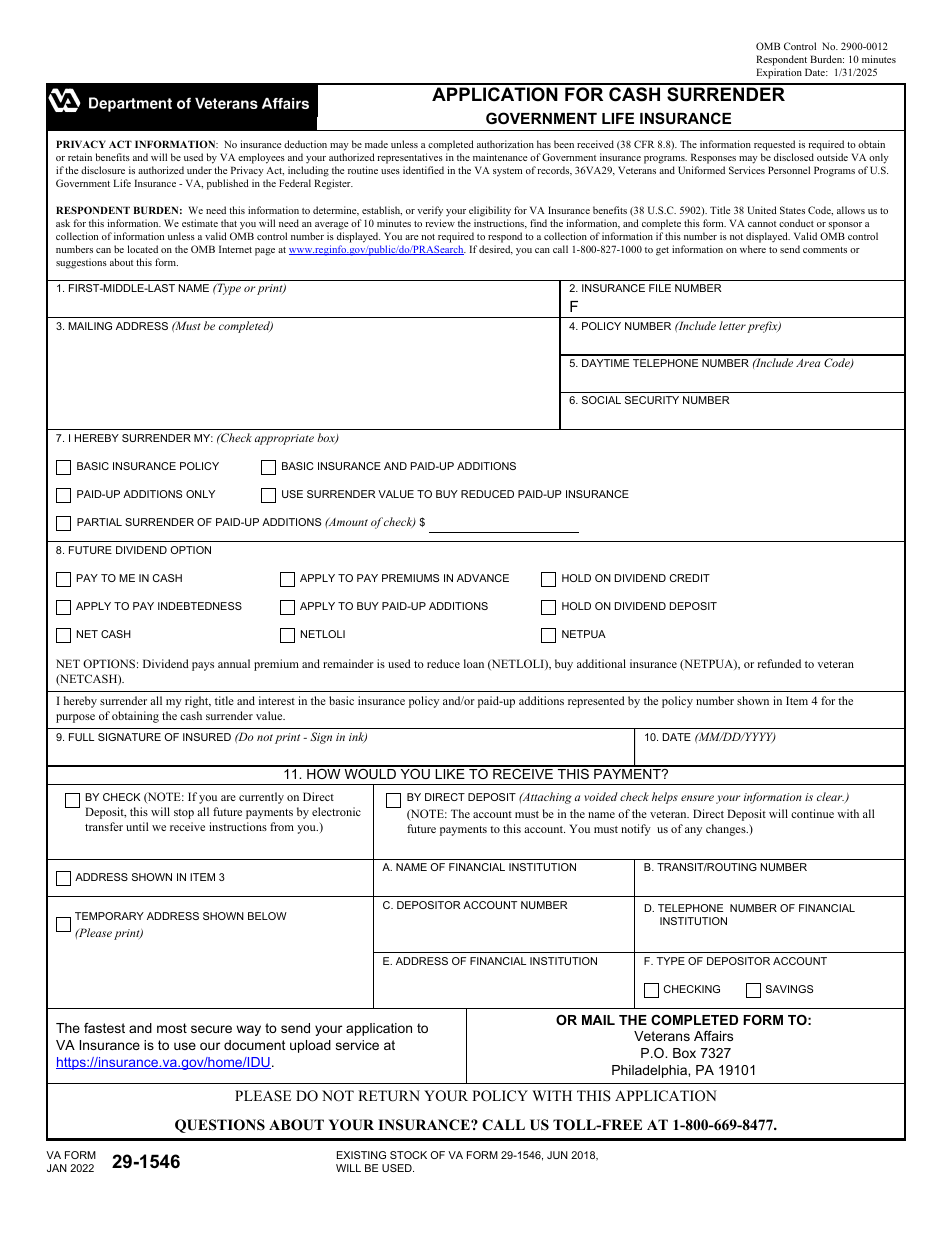  Describe the element at coordinates (220, 1126) in the document. I see `QUESTIONS` at that location.
